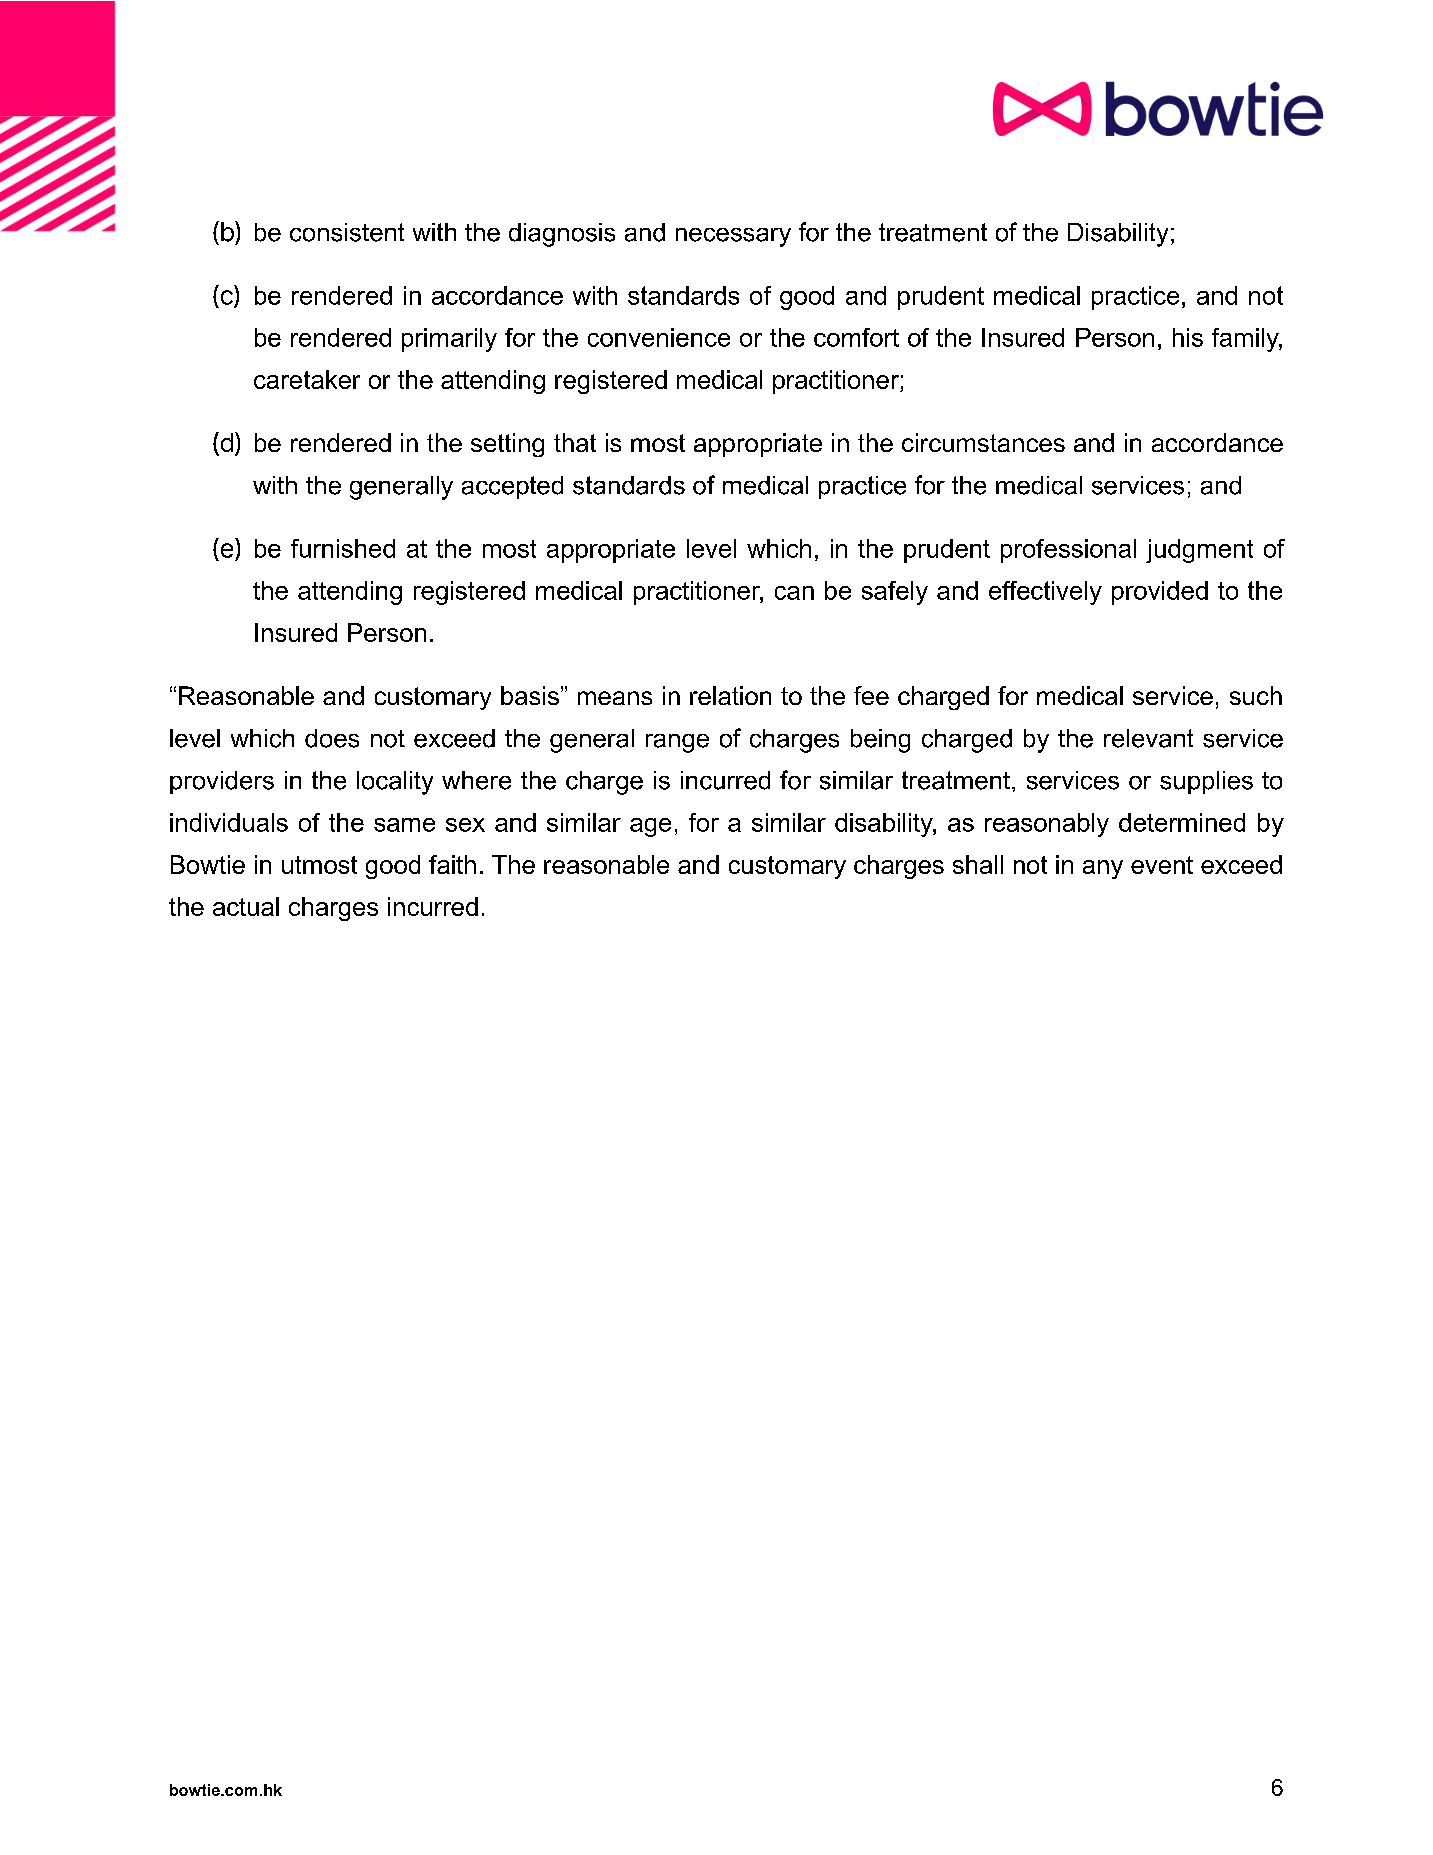 This screenshot has height=1855, width=1433. What do you see at coordinates (1188, 337) in the screenshot?
I see `his` at bounding box center [1188, 337].
